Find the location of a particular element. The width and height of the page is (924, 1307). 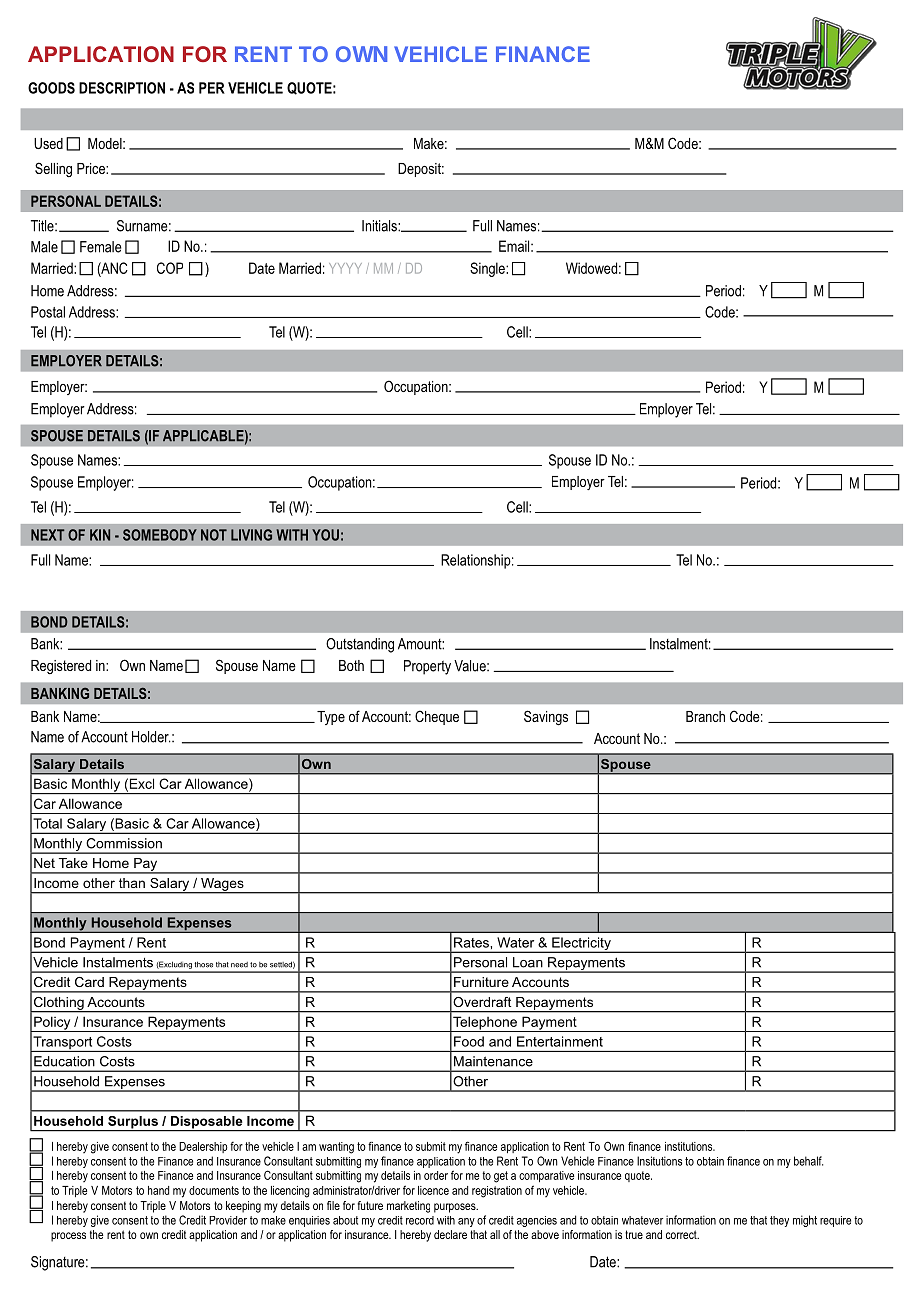

Branch is located at coordinates (705, 716).
